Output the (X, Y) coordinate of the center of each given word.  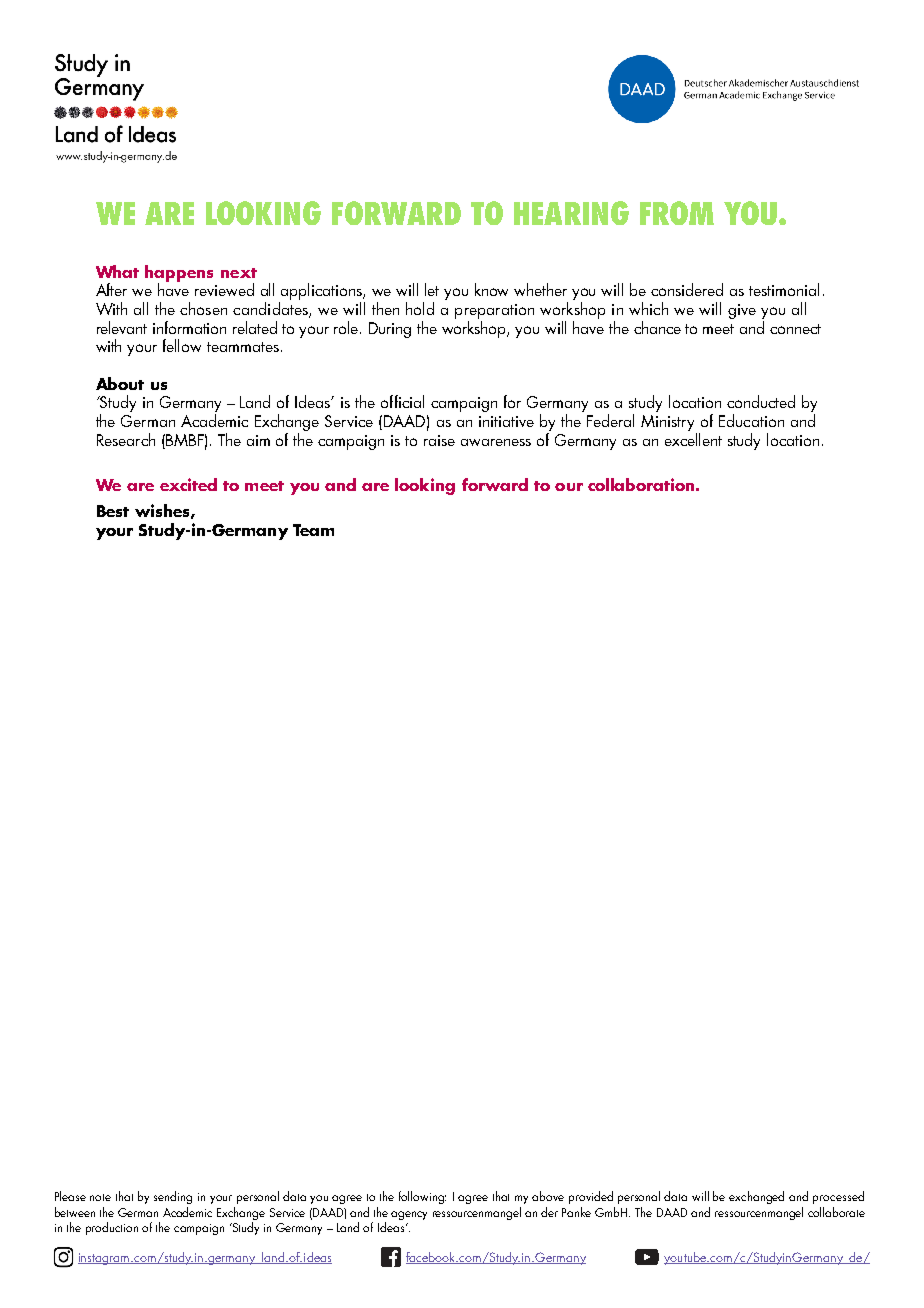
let (432, 289)
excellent (693, 438)
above (548, 1196)
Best (113, 511)
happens (179, 274)
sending (173, 1197)
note (100, 1197)
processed (838, 1197)
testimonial (784, 289)
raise (439, 440)
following (422, 1197)
